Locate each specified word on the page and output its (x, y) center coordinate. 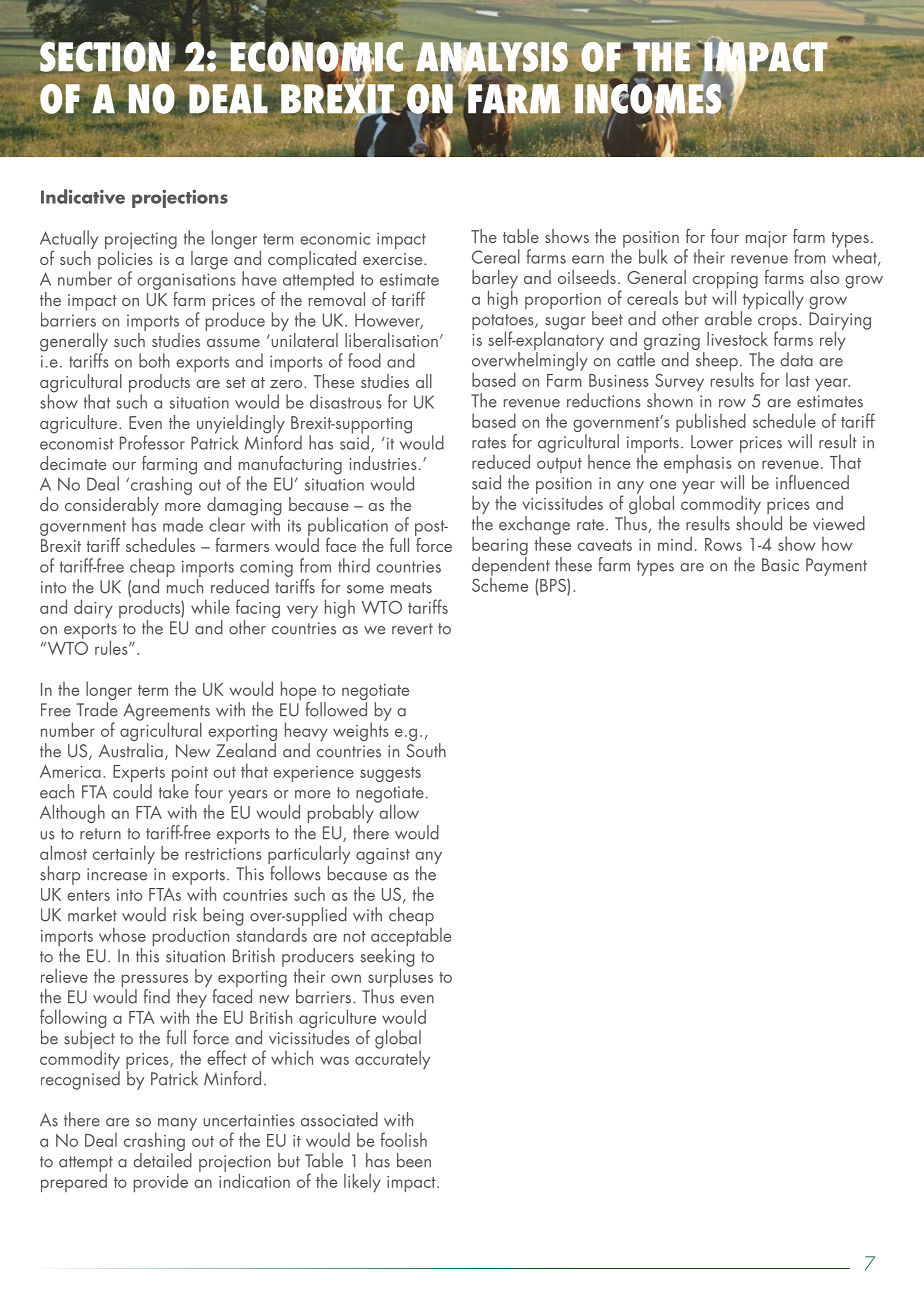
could (132, 791)
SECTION (105, 55)
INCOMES (648, 98)
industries (383, 463)
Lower (712, 442)
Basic (780, 565)
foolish (403, 1139)
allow (398, 810)
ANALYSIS (492, 58)
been (414, 1160)
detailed (162, 1160)
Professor (152, 442)
